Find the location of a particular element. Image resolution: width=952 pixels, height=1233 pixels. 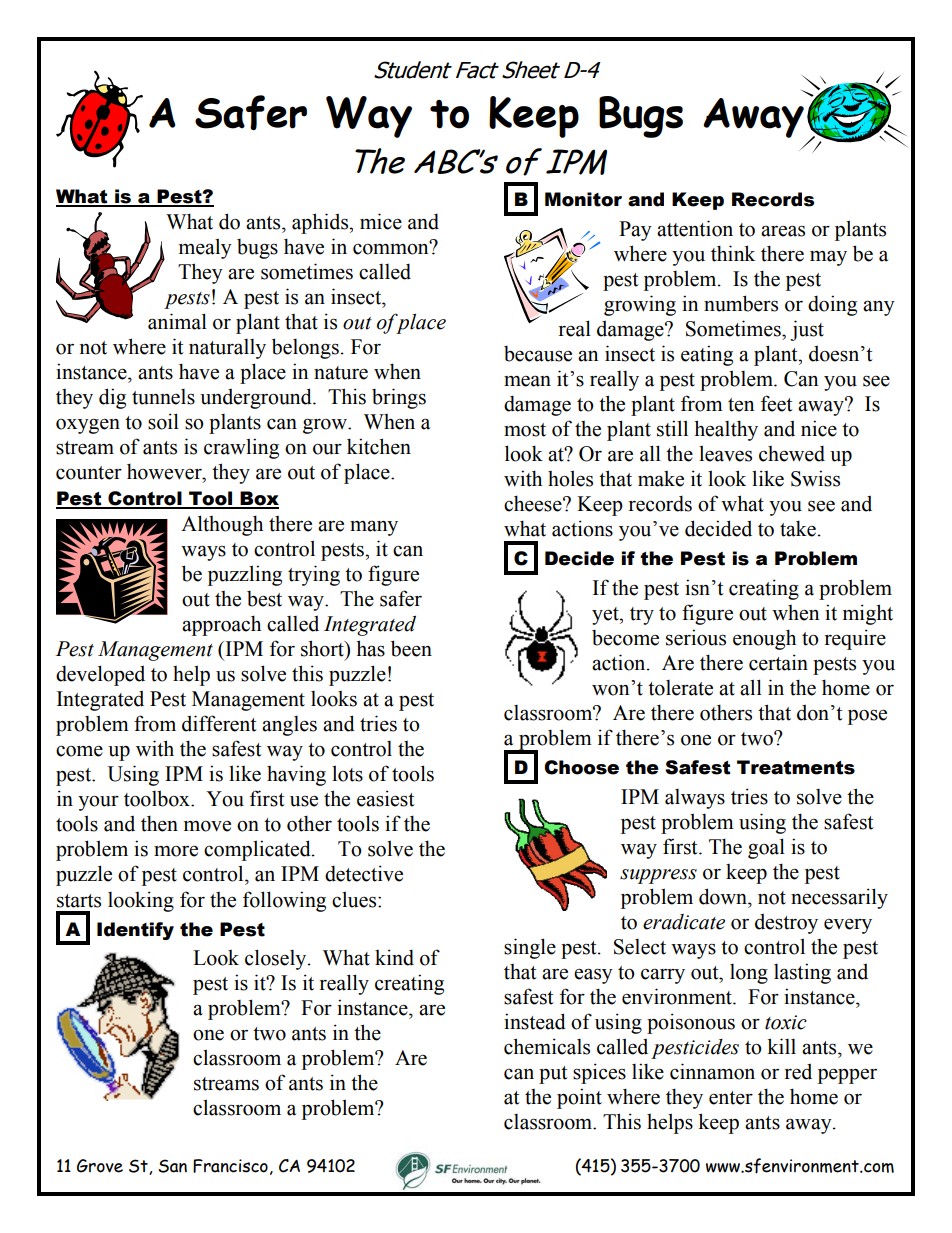

take is located at coordinates (798, 528).
